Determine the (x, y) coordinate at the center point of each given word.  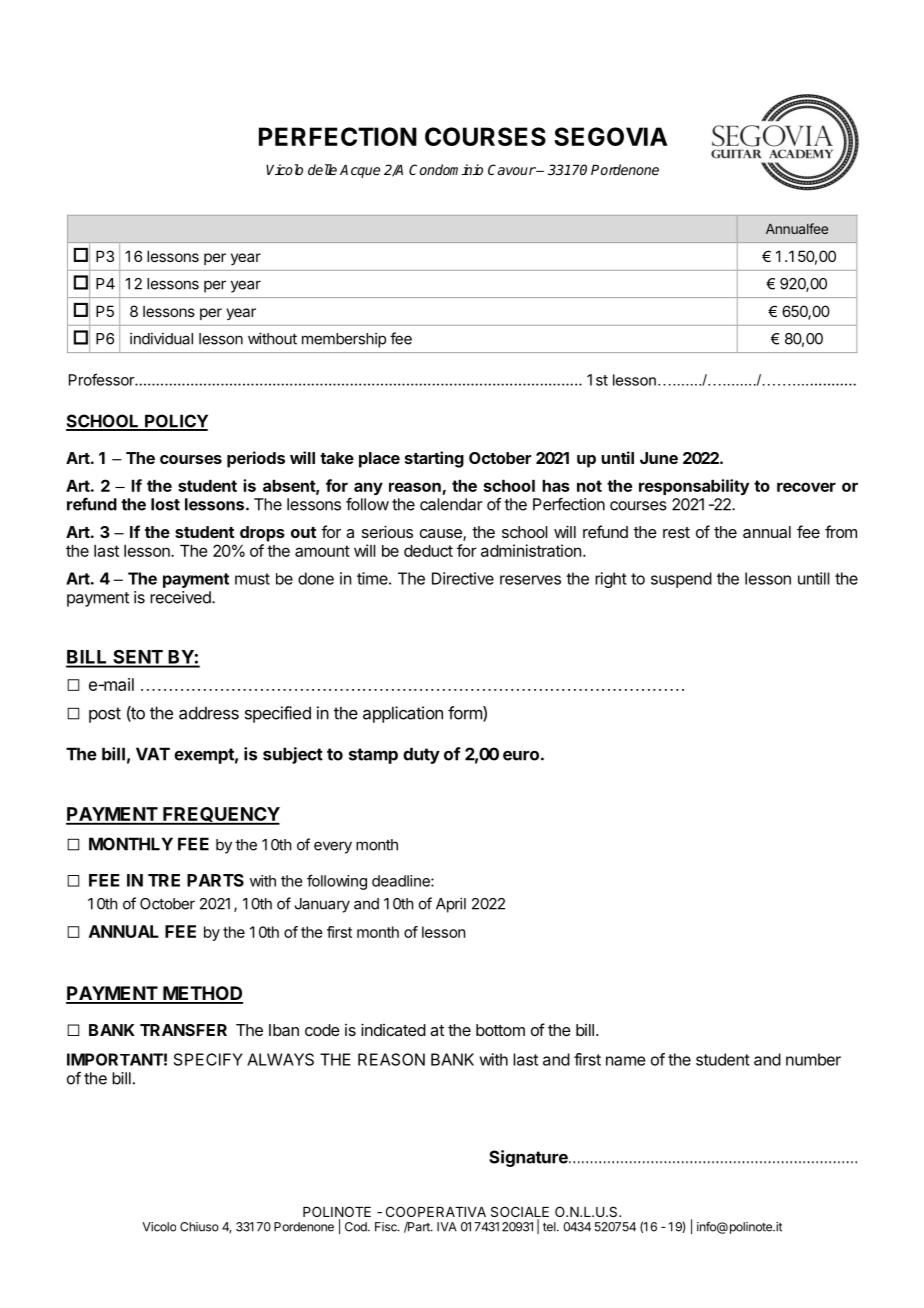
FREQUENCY (220, 815)
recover (806, 487)
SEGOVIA (611, 136)
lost (165, 504)
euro (522, 755)
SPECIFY (208, 1059)
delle (322, 169)
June (659, 458)
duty (421, 755)
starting (434, 459)
